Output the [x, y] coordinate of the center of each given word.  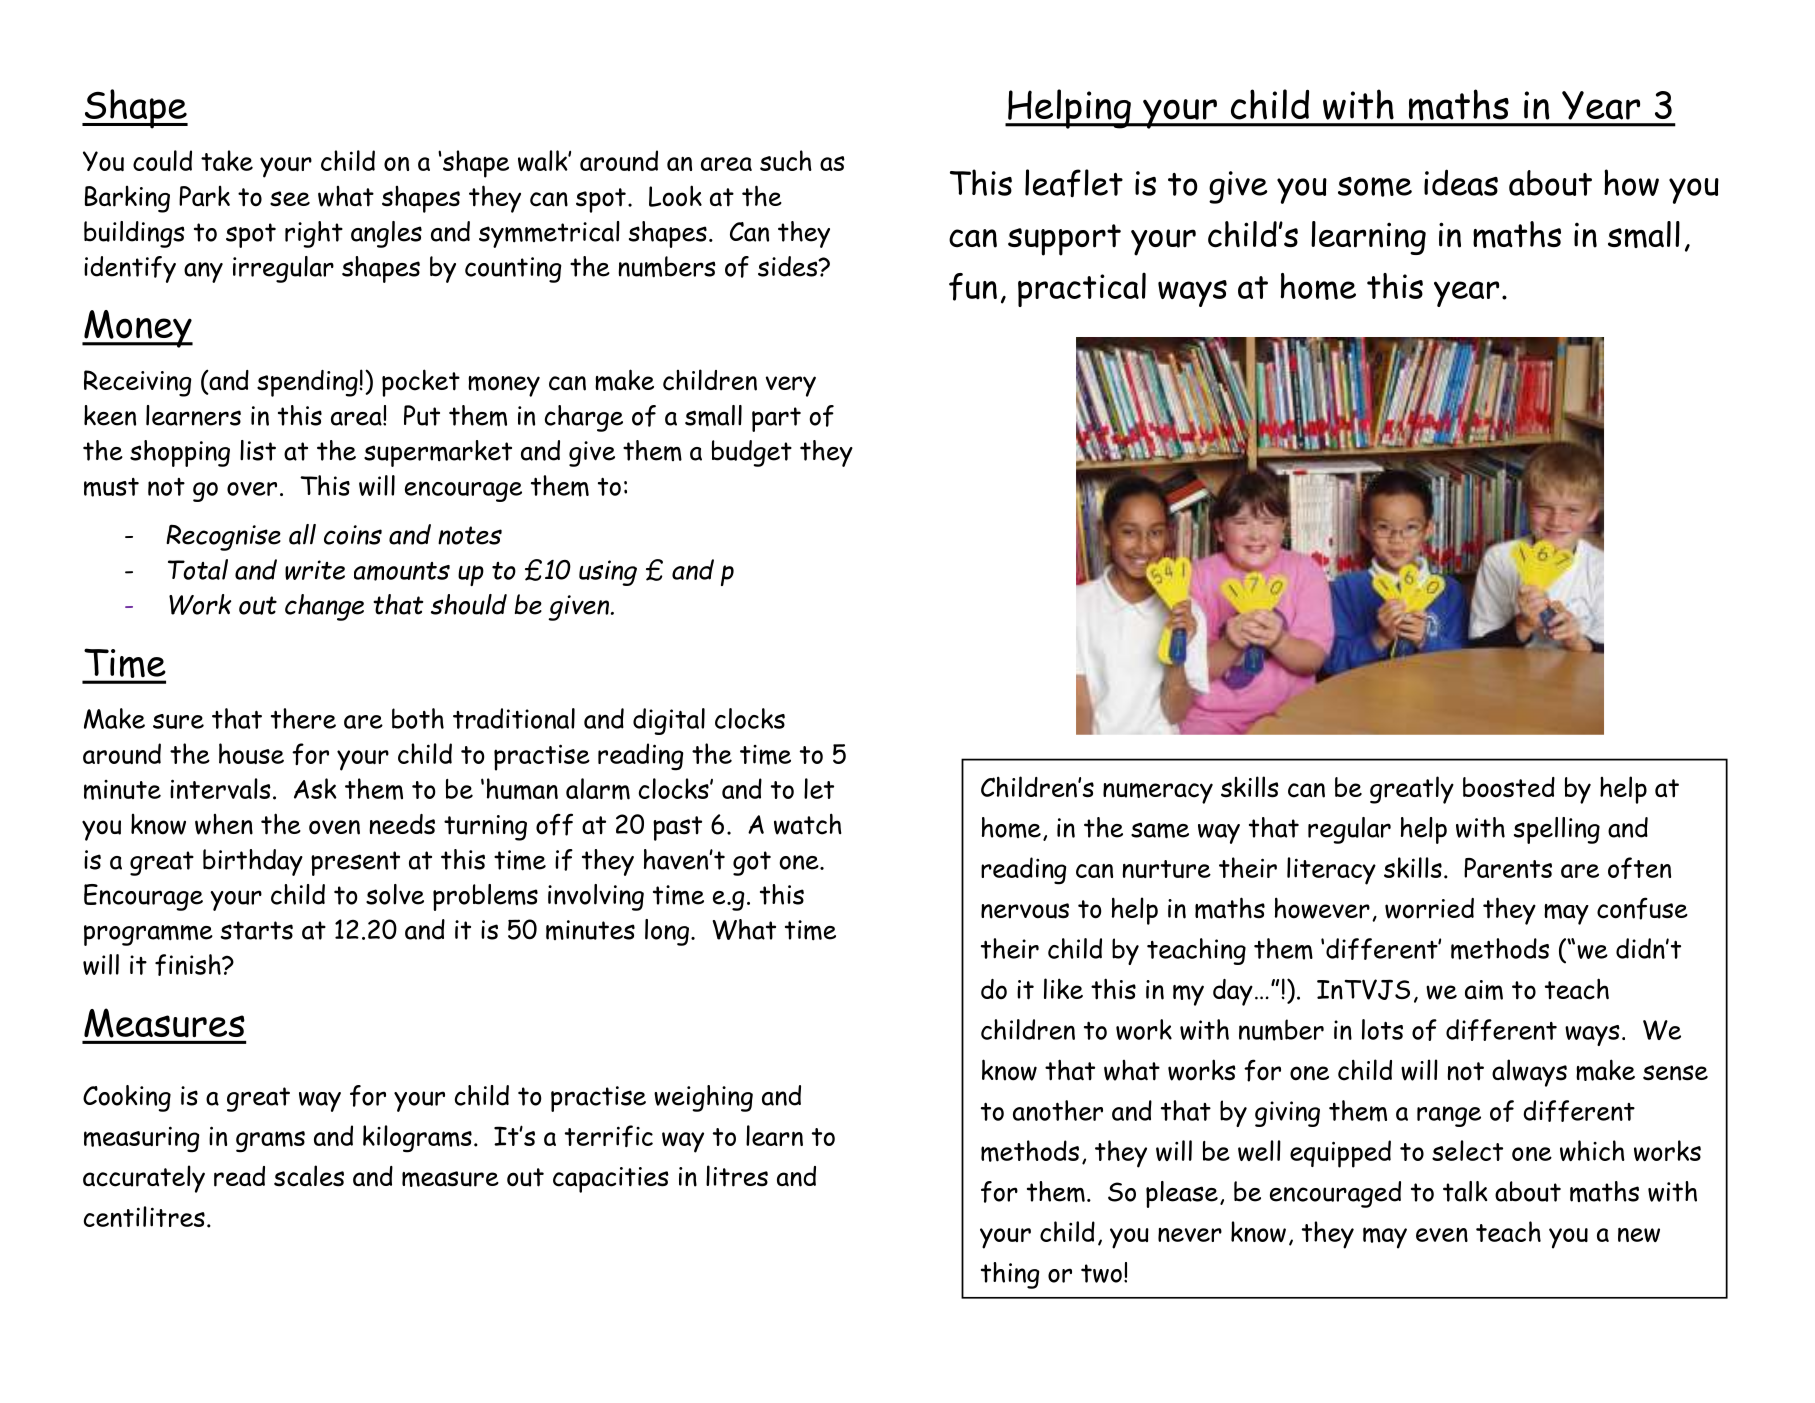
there [303, 718]
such [786, 160]
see [290, 199]
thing [1010, 1275]
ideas [1461, 182]
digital [669, 721]
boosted [1509, 787]
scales [309, 1176]
